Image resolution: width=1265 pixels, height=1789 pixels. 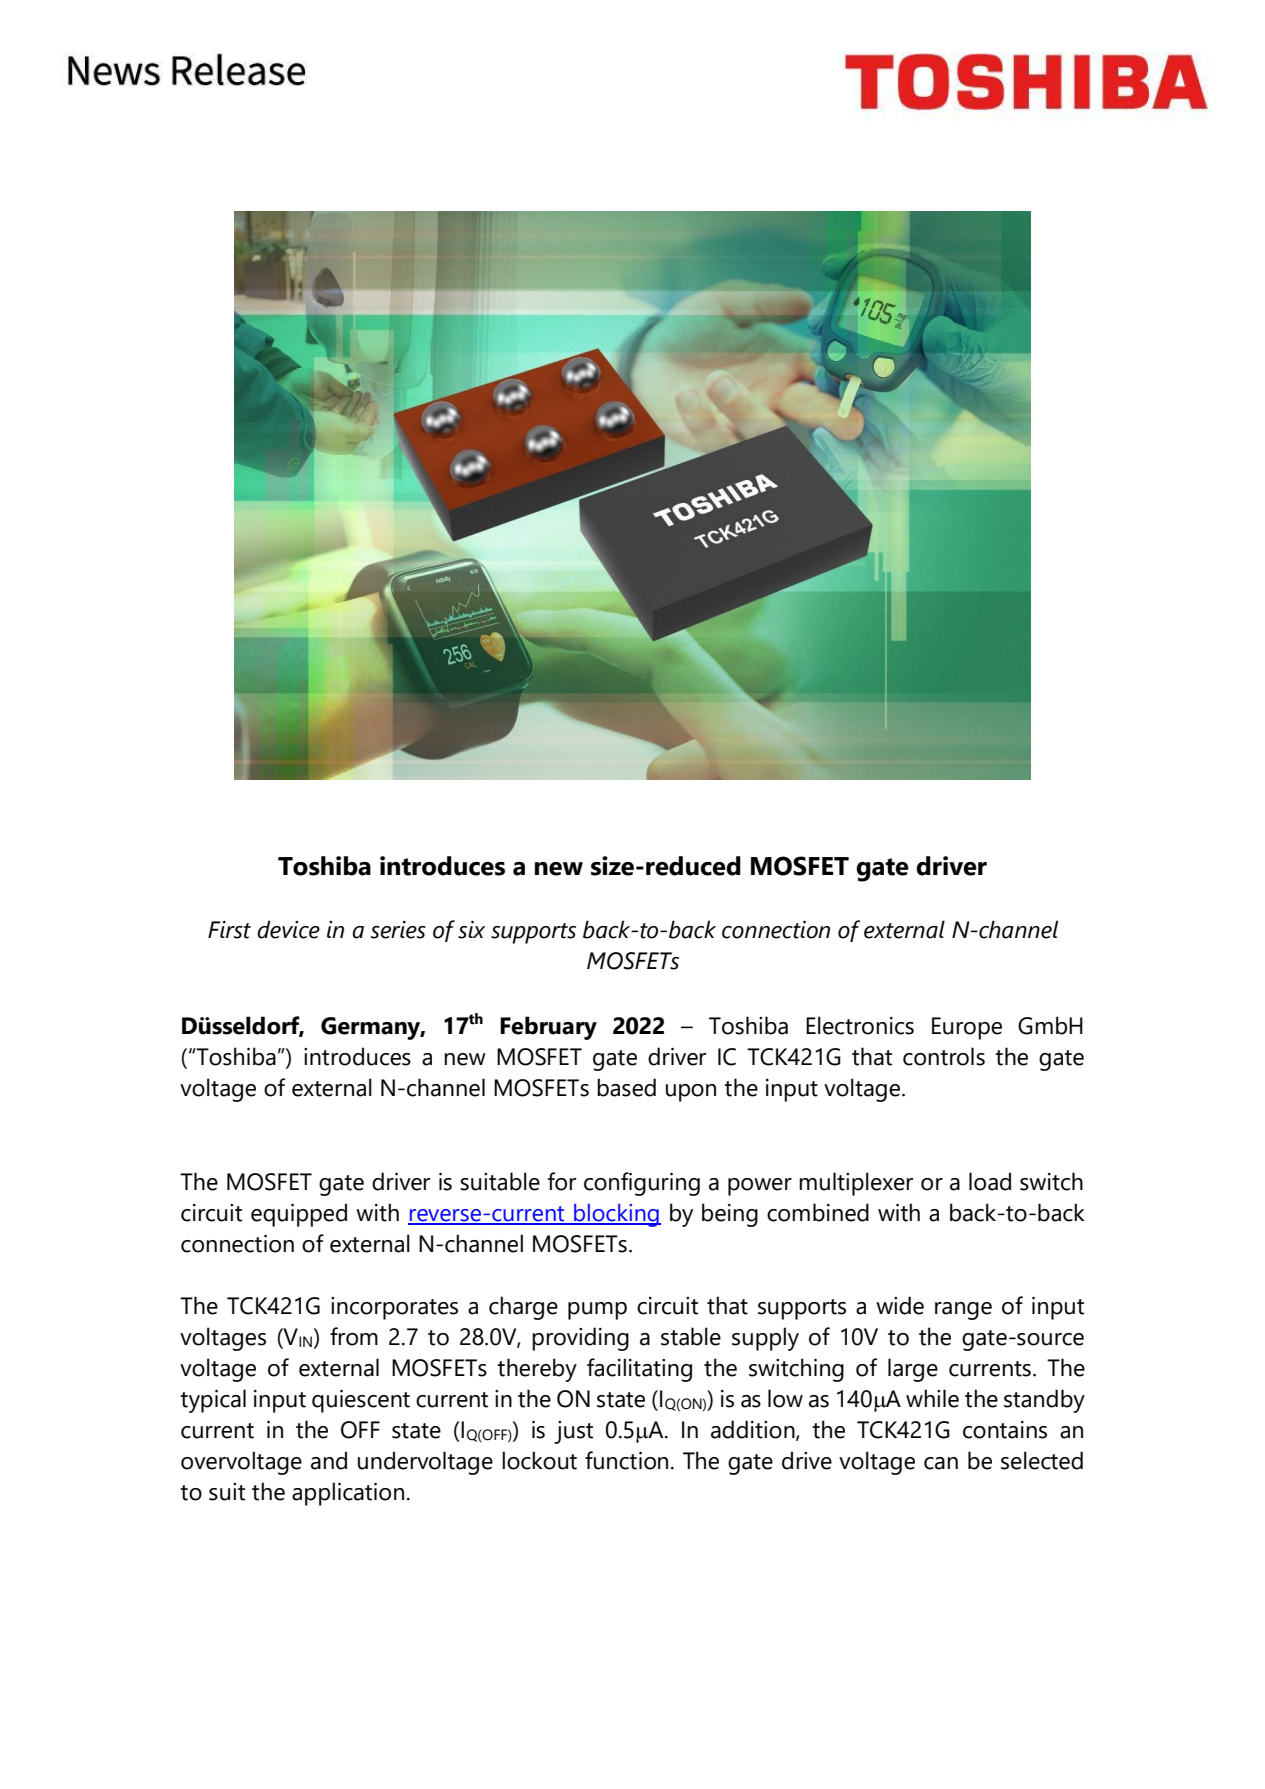 What do you see at coordinates (394, 1308) in the screenshot?
I see `incorporates` at bounding box center [394, 1308].
